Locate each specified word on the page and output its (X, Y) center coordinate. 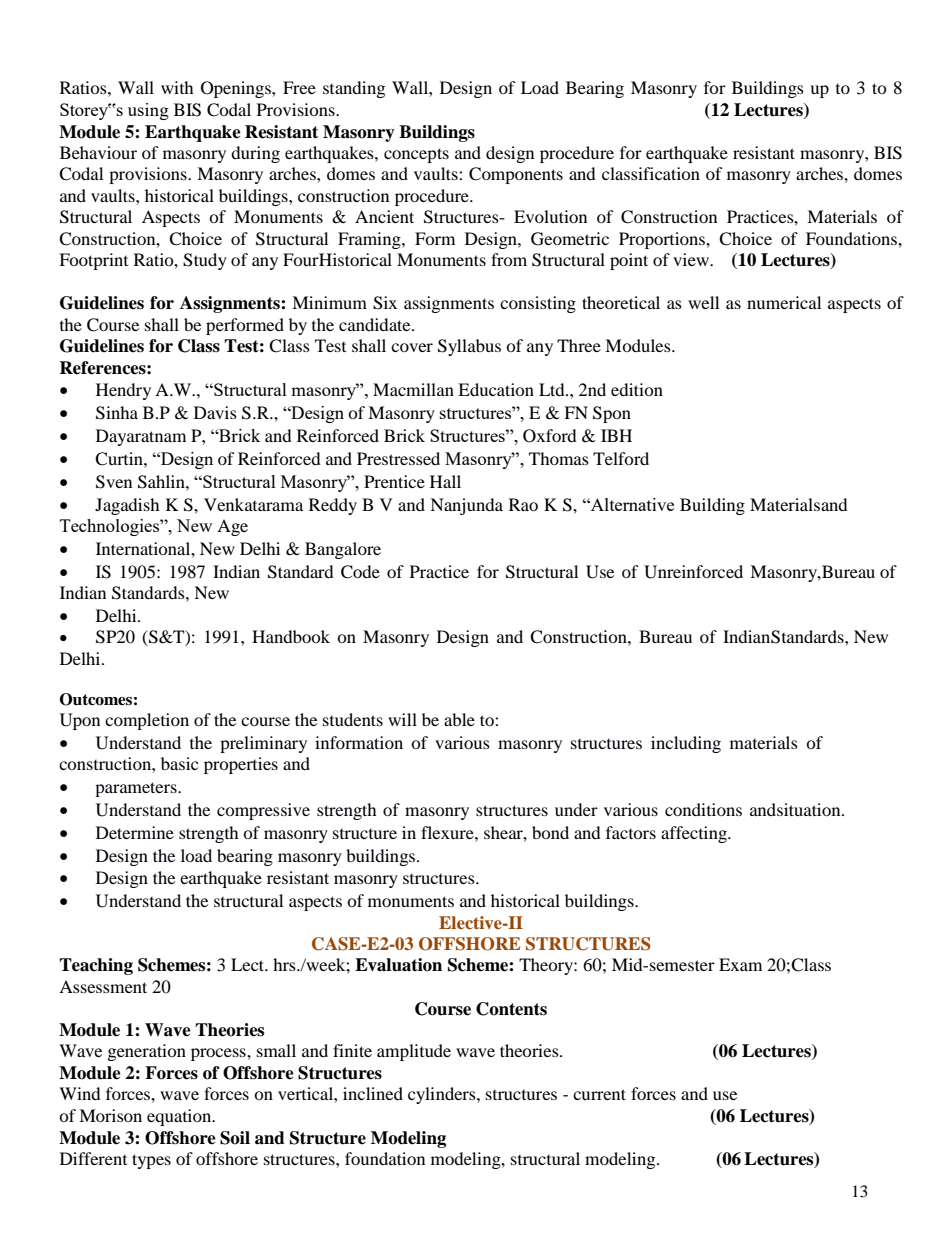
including (686, 744)
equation (180, 1117)
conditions (703, 809)
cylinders (443, 1095)
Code (360, 572)
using (148, 111)
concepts (416, 155)
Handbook (291, 636)
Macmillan (413, 389)
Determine (135, 832)
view (692, 259)
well (703, 302)
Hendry (123, 391)
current (599, 1094)
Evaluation (398, 965)
